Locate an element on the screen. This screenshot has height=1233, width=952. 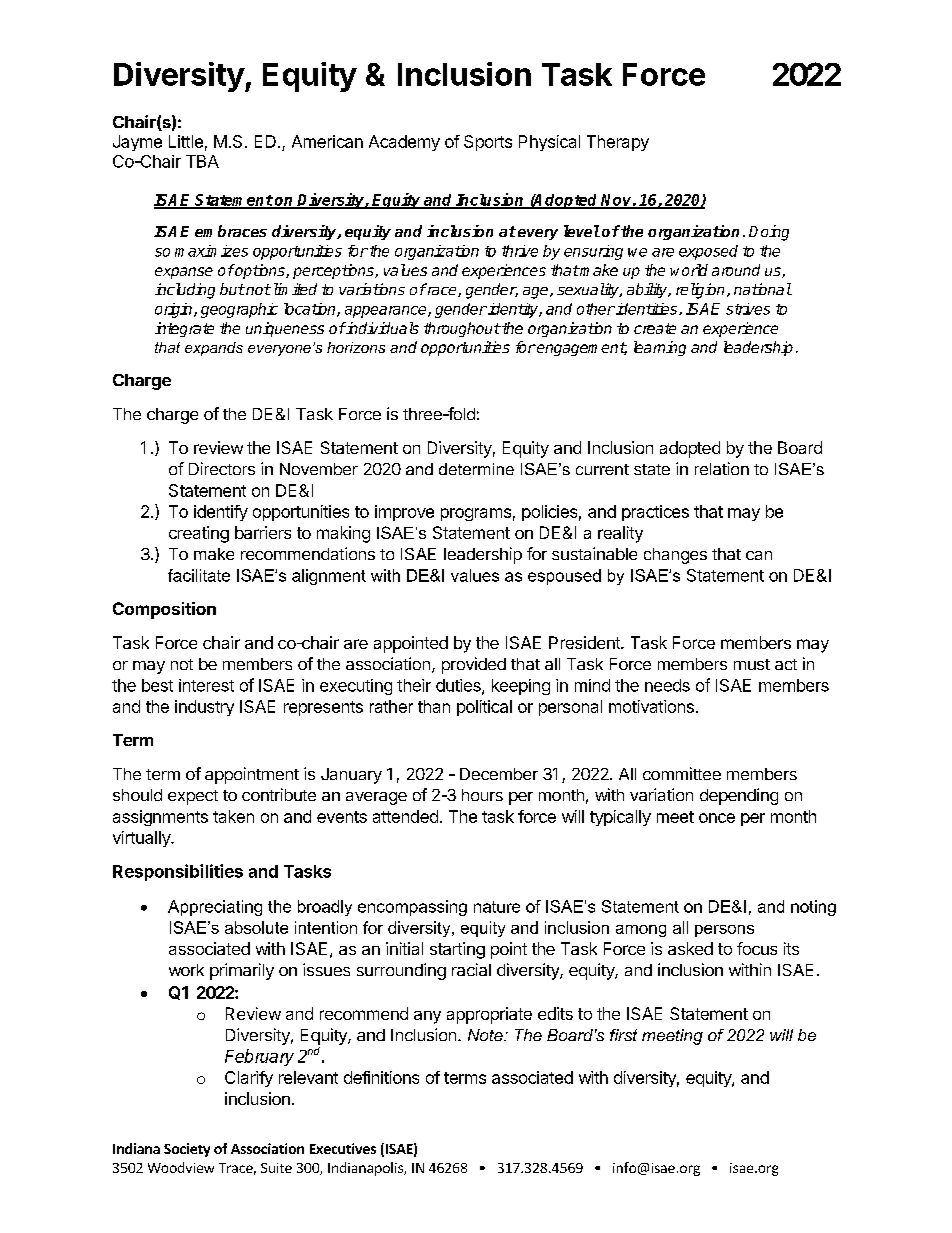
hours is located at coordinates (482, 795).
